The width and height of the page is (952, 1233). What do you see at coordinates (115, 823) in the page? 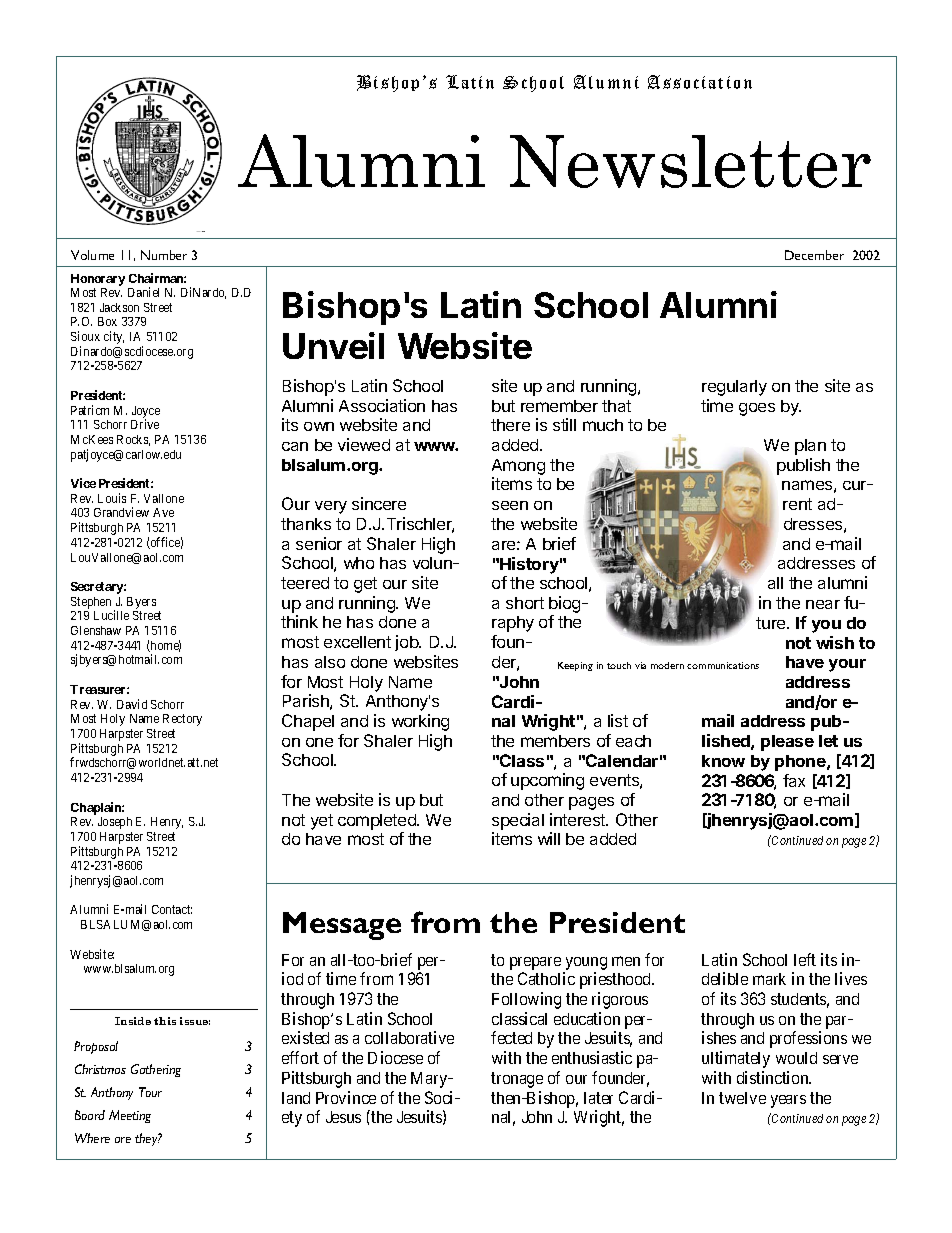
I see `Joseph` at bounding box center [115, 823].
